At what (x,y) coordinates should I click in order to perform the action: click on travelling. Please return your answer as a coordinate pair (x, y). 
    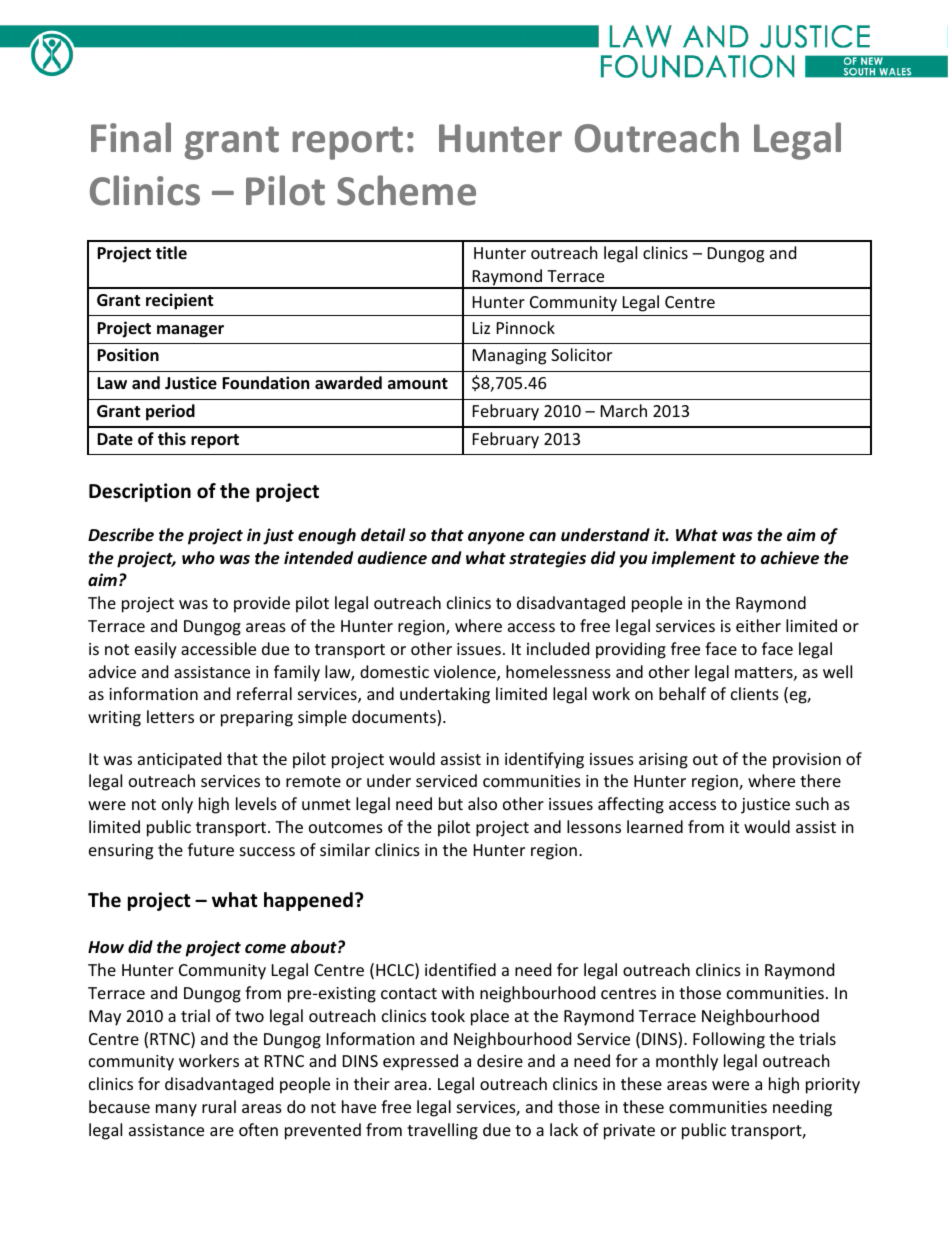
    Looking at the image, I should click on (442, 1131).
